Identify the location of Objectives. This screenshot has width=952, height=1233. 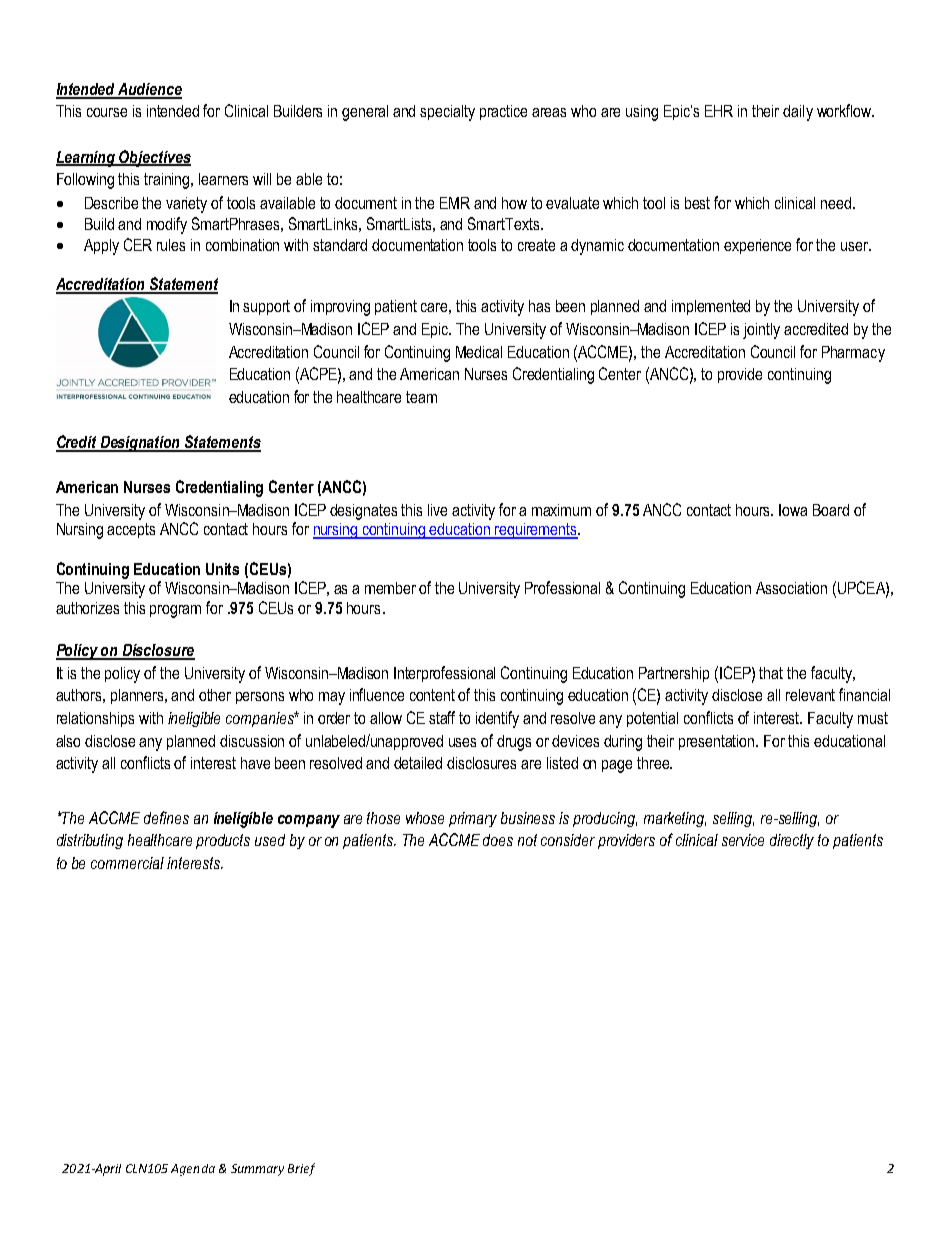
(154, 158).
